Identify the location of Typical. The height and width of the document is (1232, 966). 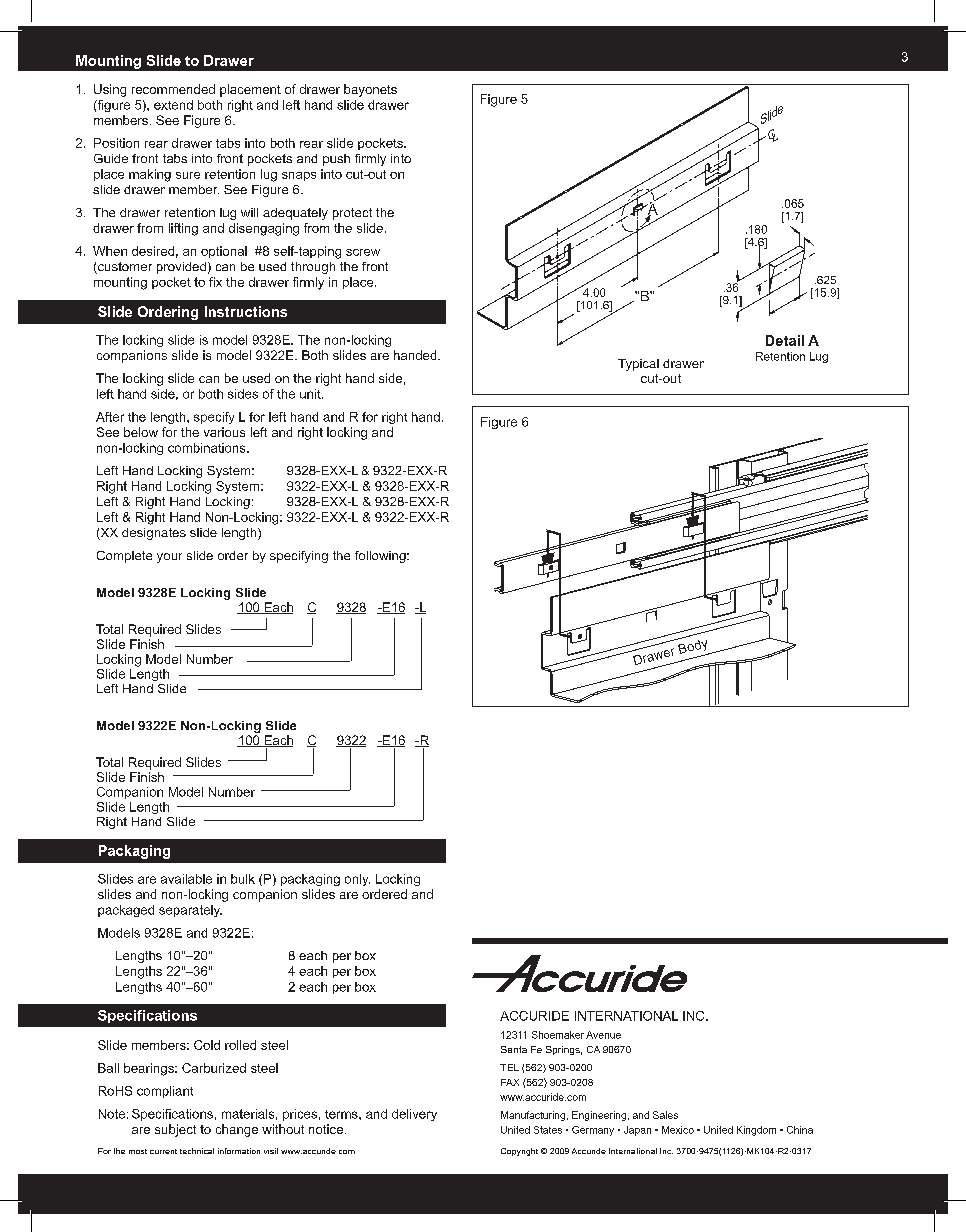
(638, 365).
